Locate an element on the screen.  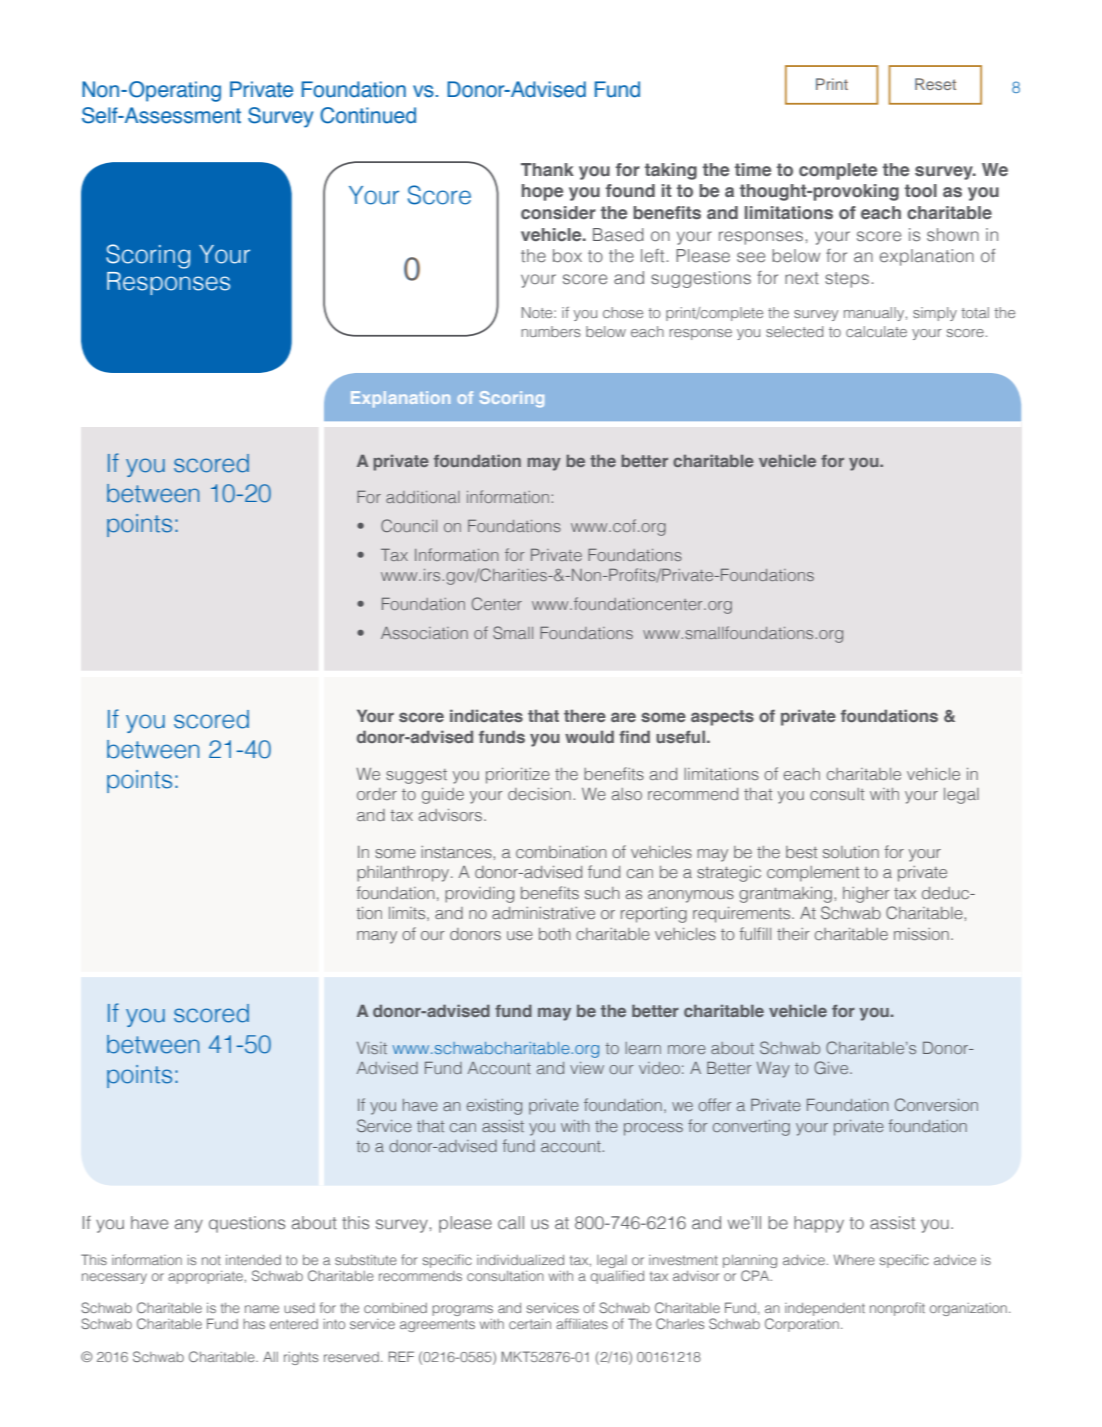
nonprofit is located at coordinates (897, 1309).
